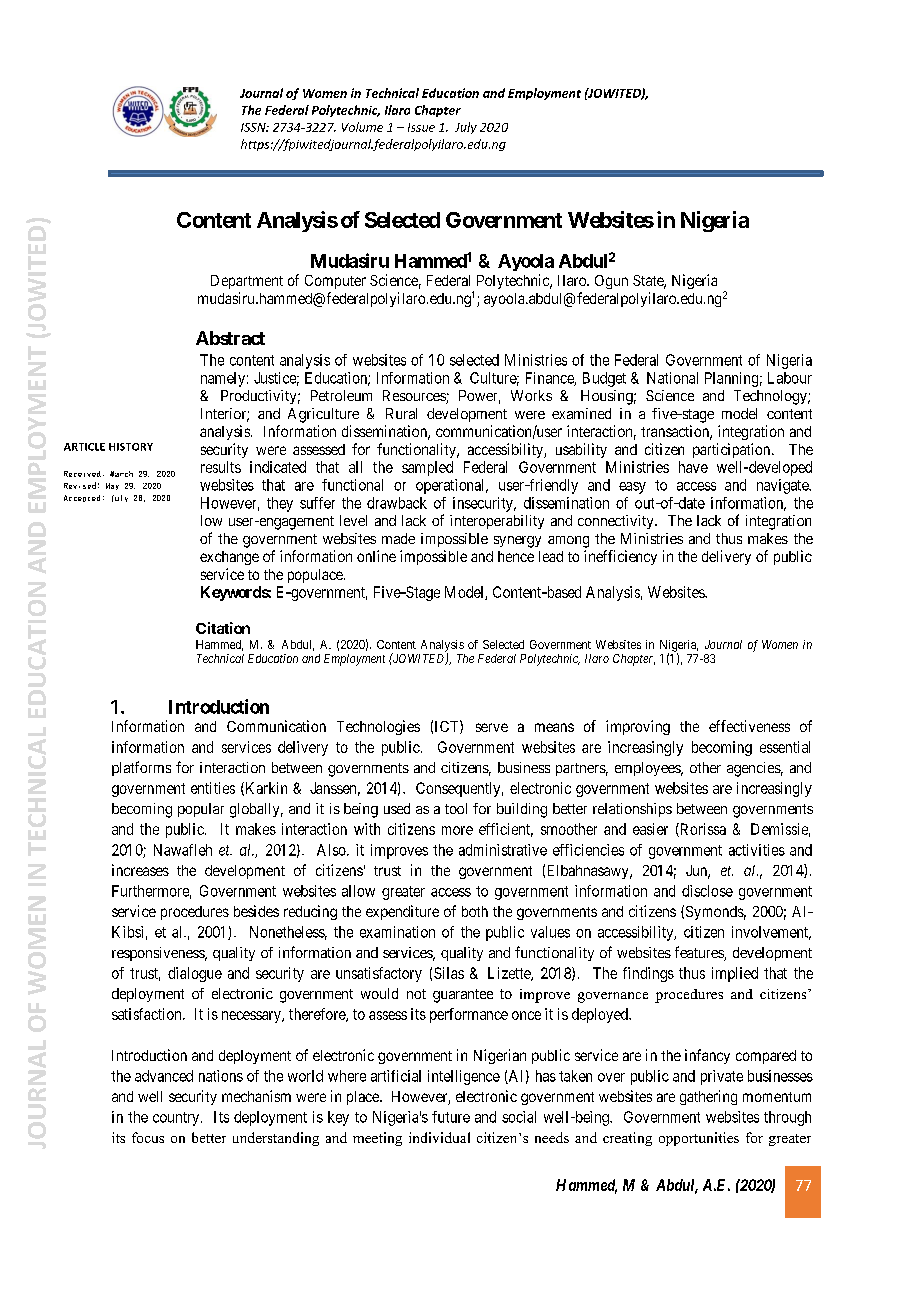  I want to click on expenditure, so click(402, 912).
